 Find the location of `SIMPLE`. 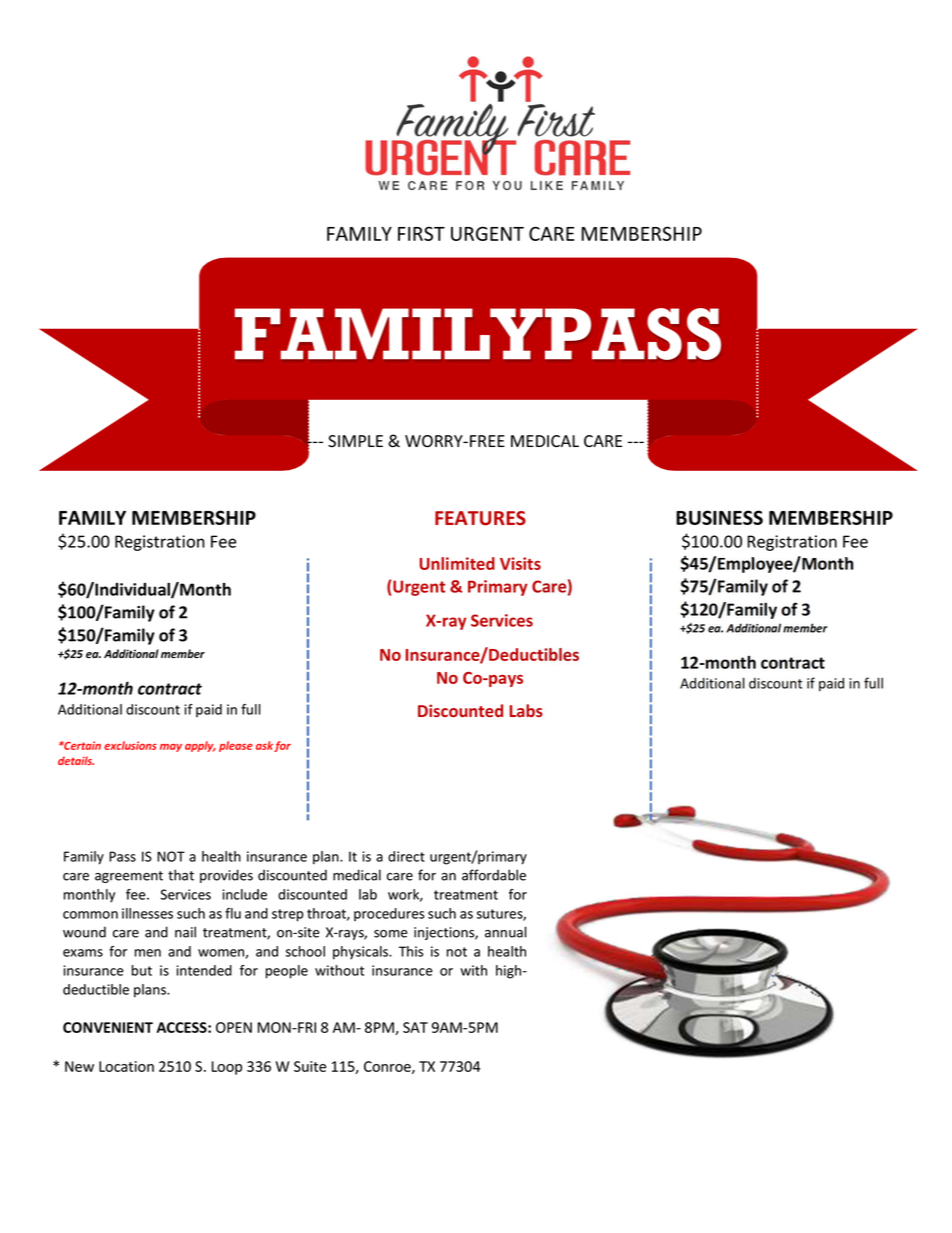

SIMPLE is located at coordinates (355, 441).
